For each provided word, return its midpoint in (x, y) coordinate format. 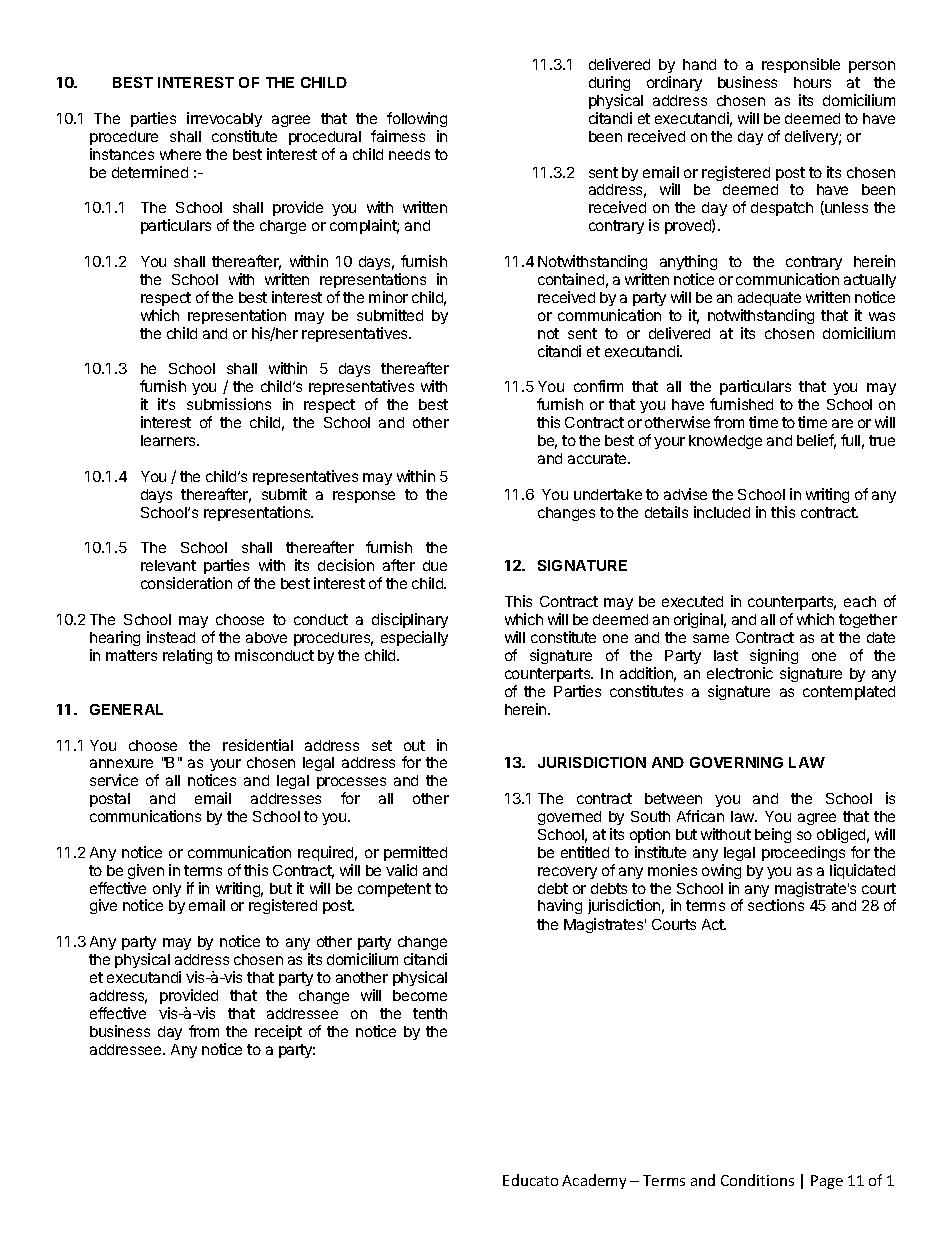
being (773, 835)
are (842, 423)
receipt (278, 1032)
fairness (398, 136)
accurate (598, 458)
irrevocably (224, 119)
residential (258, 745)
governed (569, 818)
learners (170, 440)
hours (812, 82)
